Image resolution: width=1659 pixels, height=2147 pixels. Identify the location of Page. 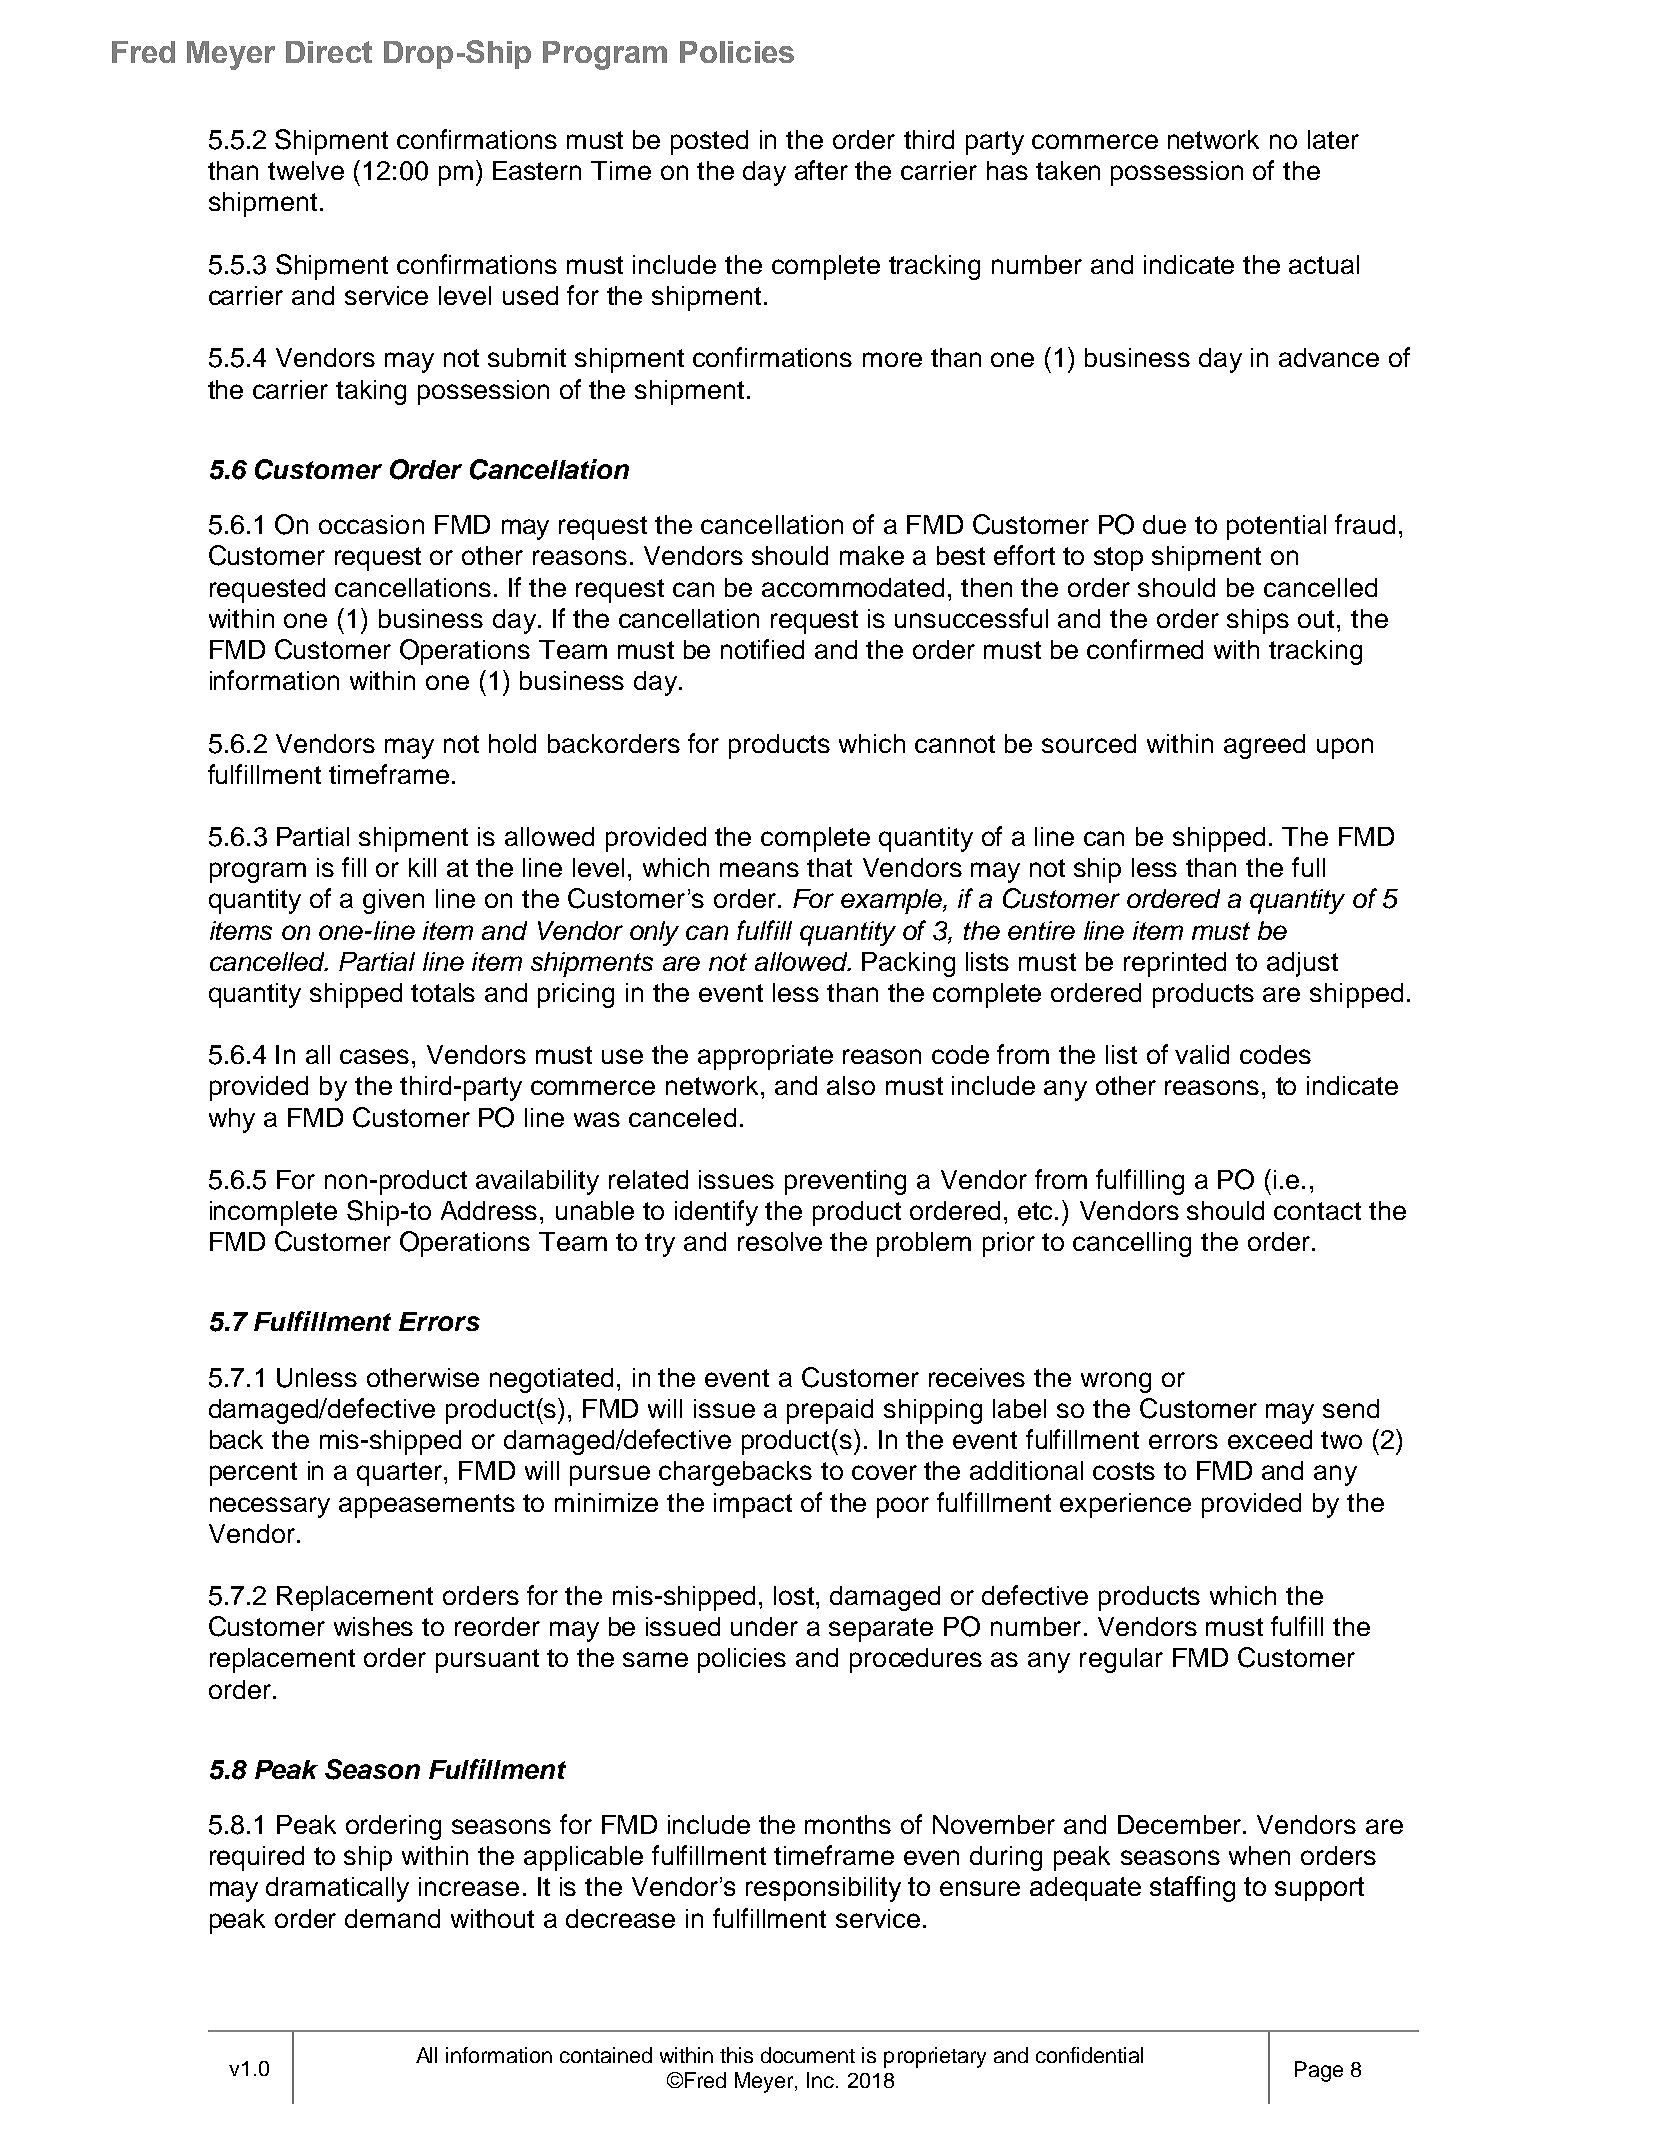
(1319, 2071).
